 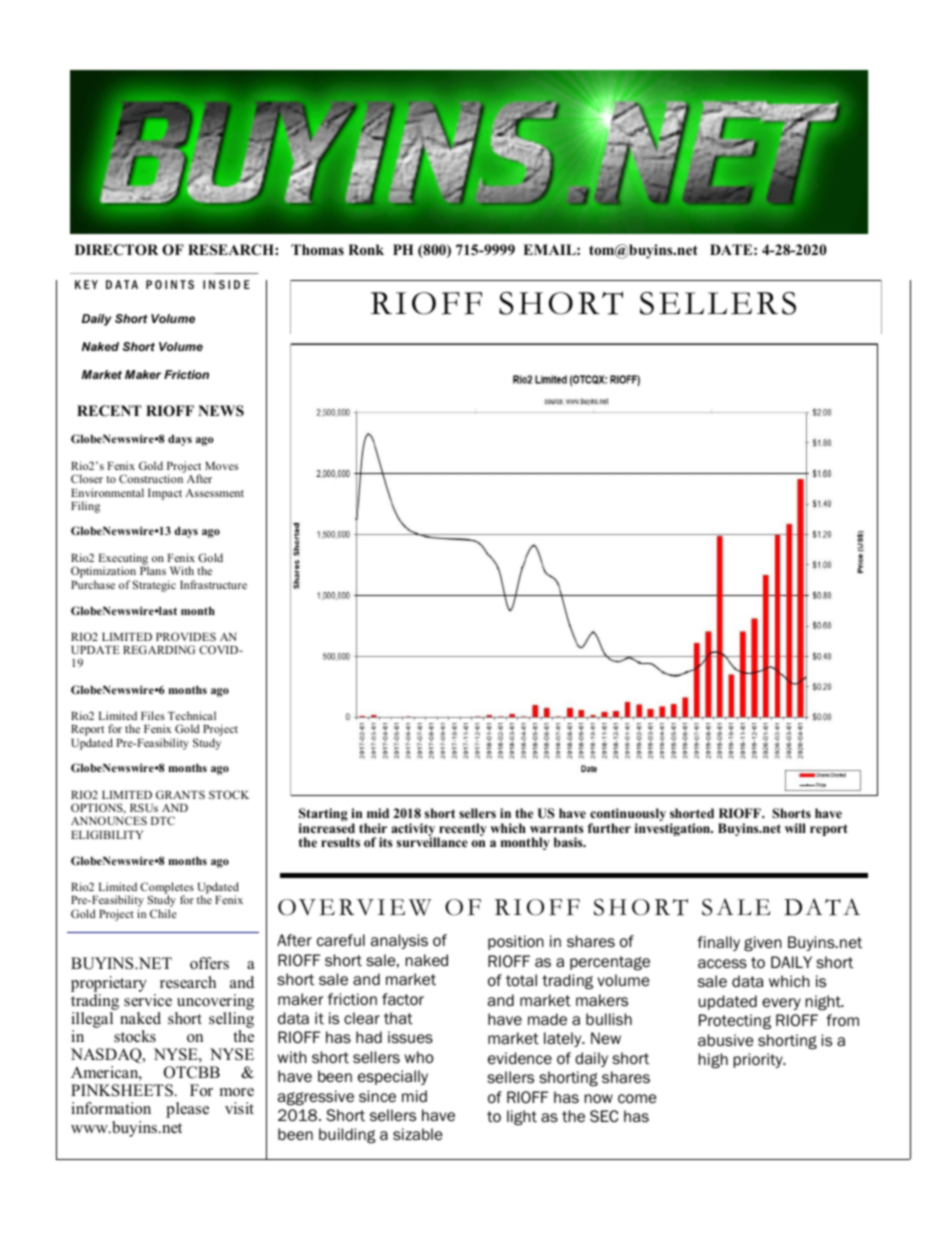 I want to click on Moves, so click(x=221, y=466).
